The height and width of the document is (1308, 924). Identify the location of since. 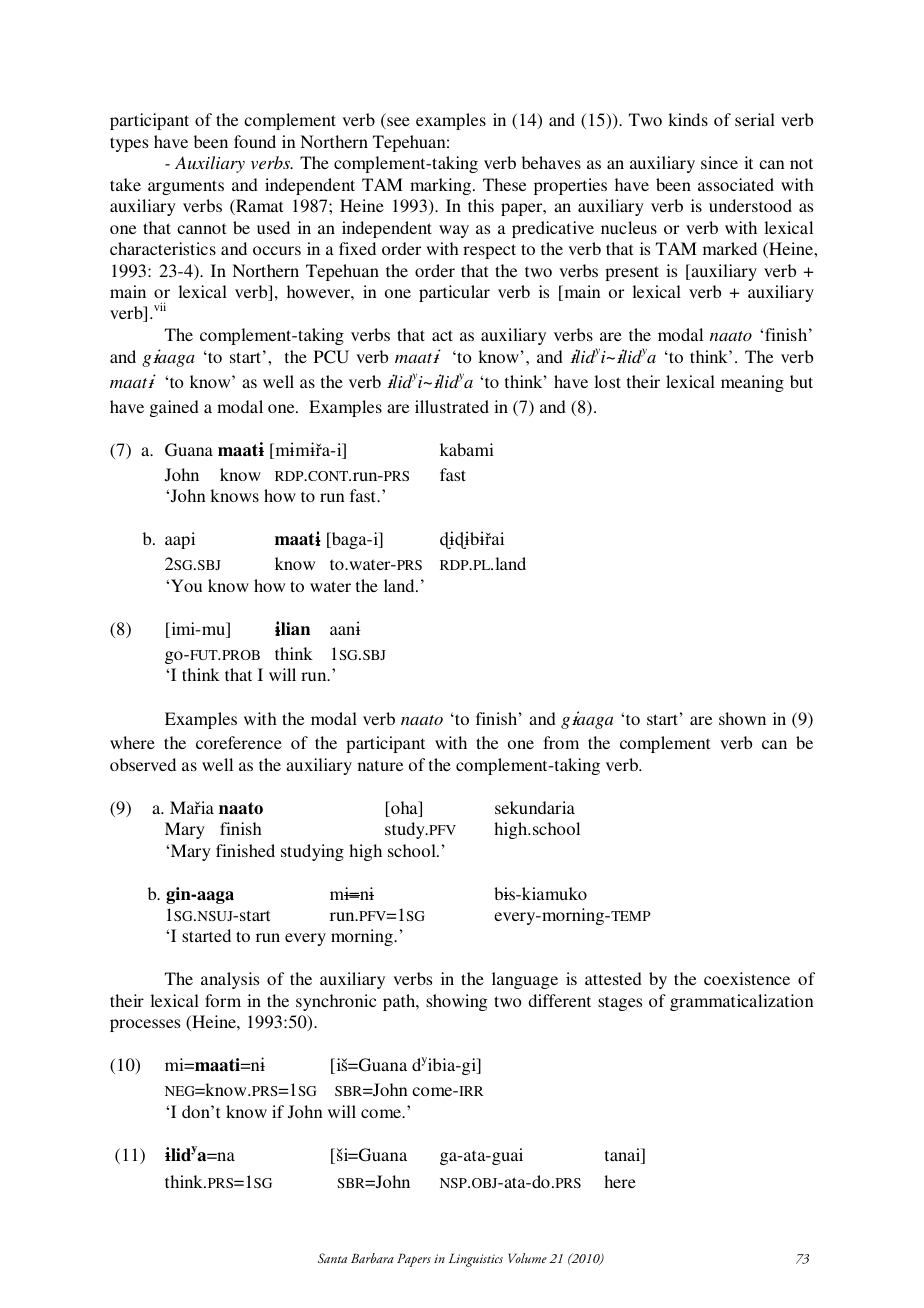
(719, 162).
